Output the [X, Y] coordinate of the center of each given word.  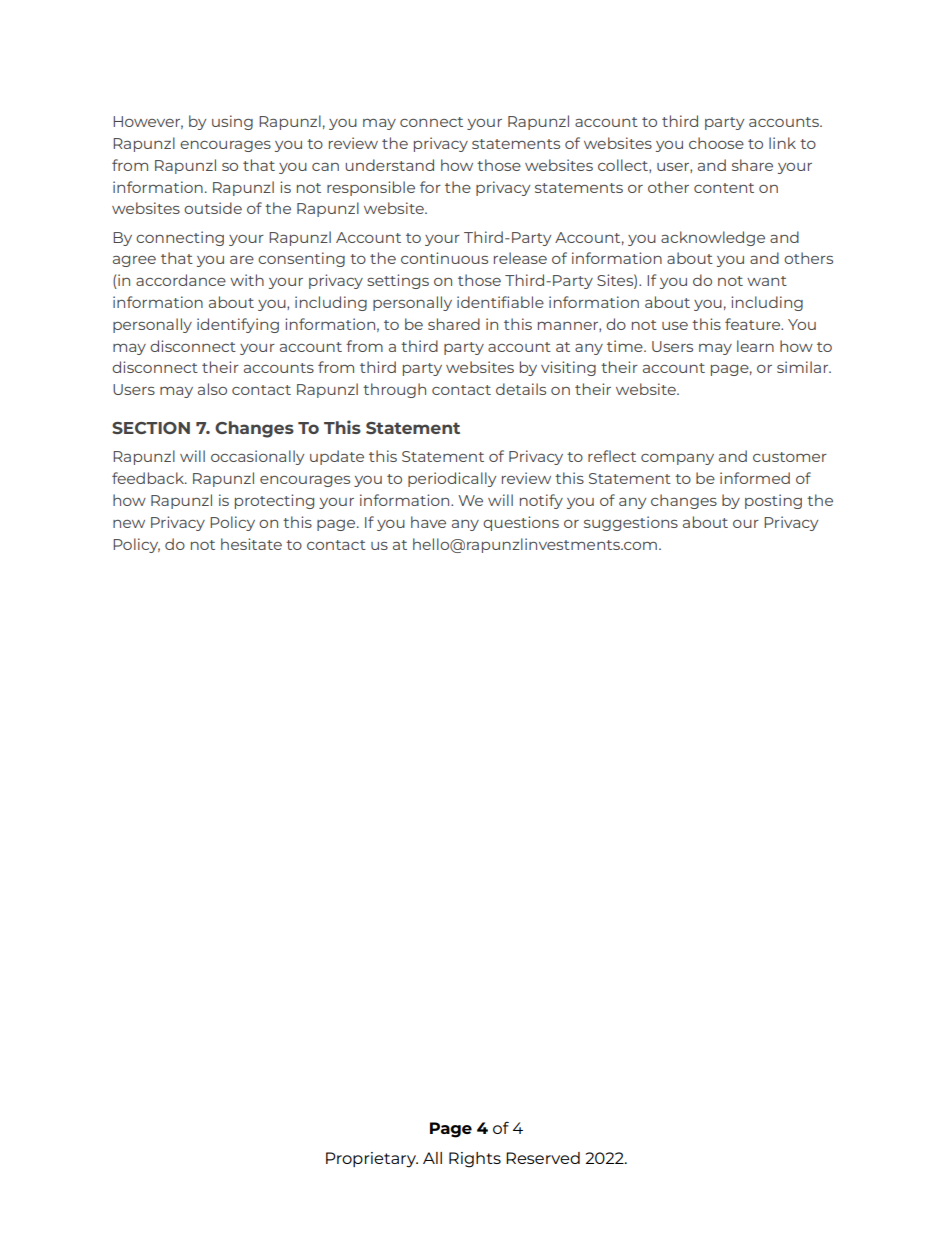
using [232, 122]
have [428, 522]
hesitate [251, 544]
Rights [475, 1160]
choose [716, 143]
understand [389, 165]
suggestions [631, 523]
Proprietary [372, 1160]
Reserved [543, 1158]
